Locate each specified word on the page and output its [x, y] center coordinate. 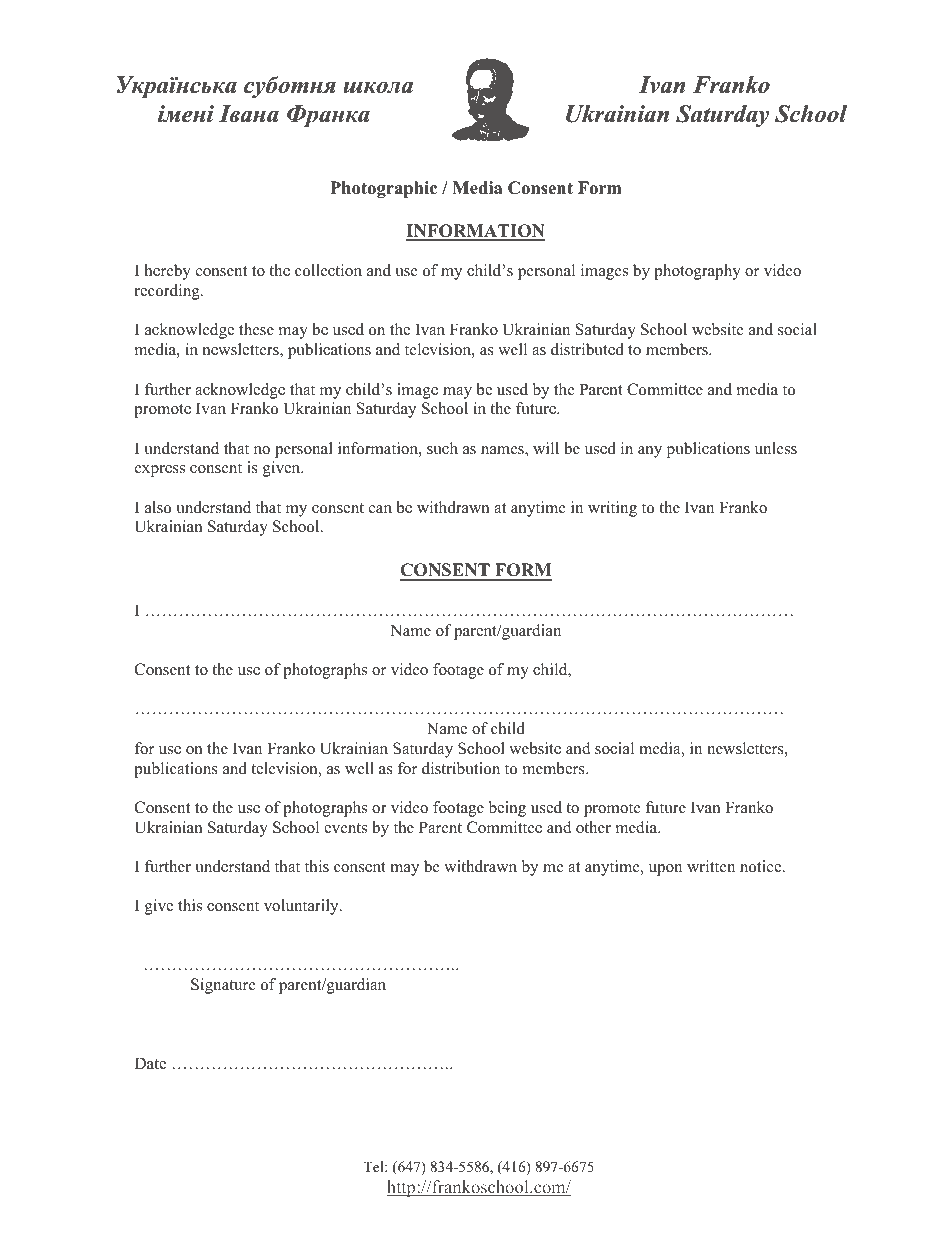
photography [697, 272]
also [158, 507]
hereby [168, 272]
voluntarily [302, 907]
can [380, 509]
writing [612, 509]
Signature [223, 986]
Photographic [383, 189]
